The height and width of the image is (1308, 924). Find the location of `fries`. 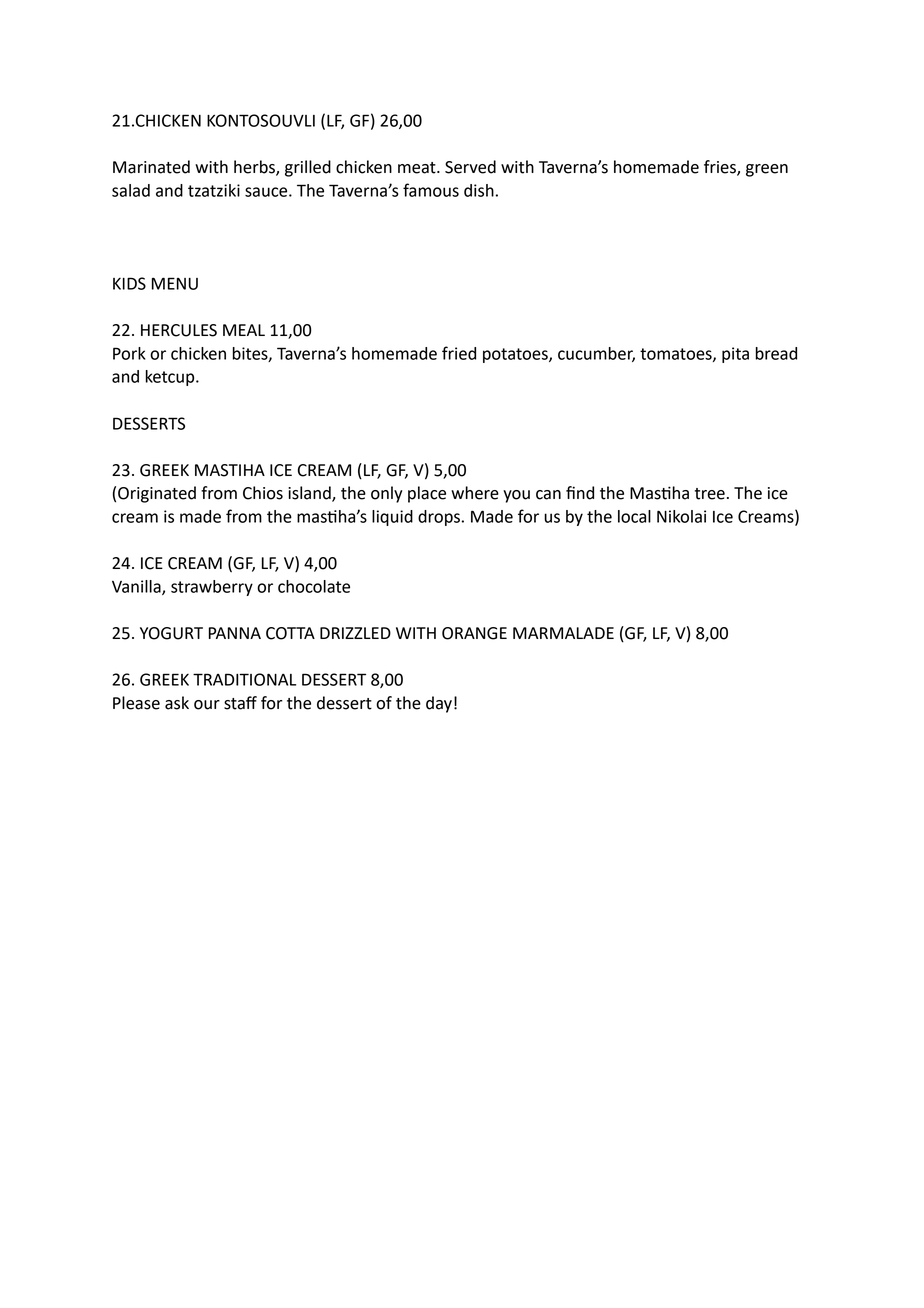

fries is located at coordinates (721, 168).
